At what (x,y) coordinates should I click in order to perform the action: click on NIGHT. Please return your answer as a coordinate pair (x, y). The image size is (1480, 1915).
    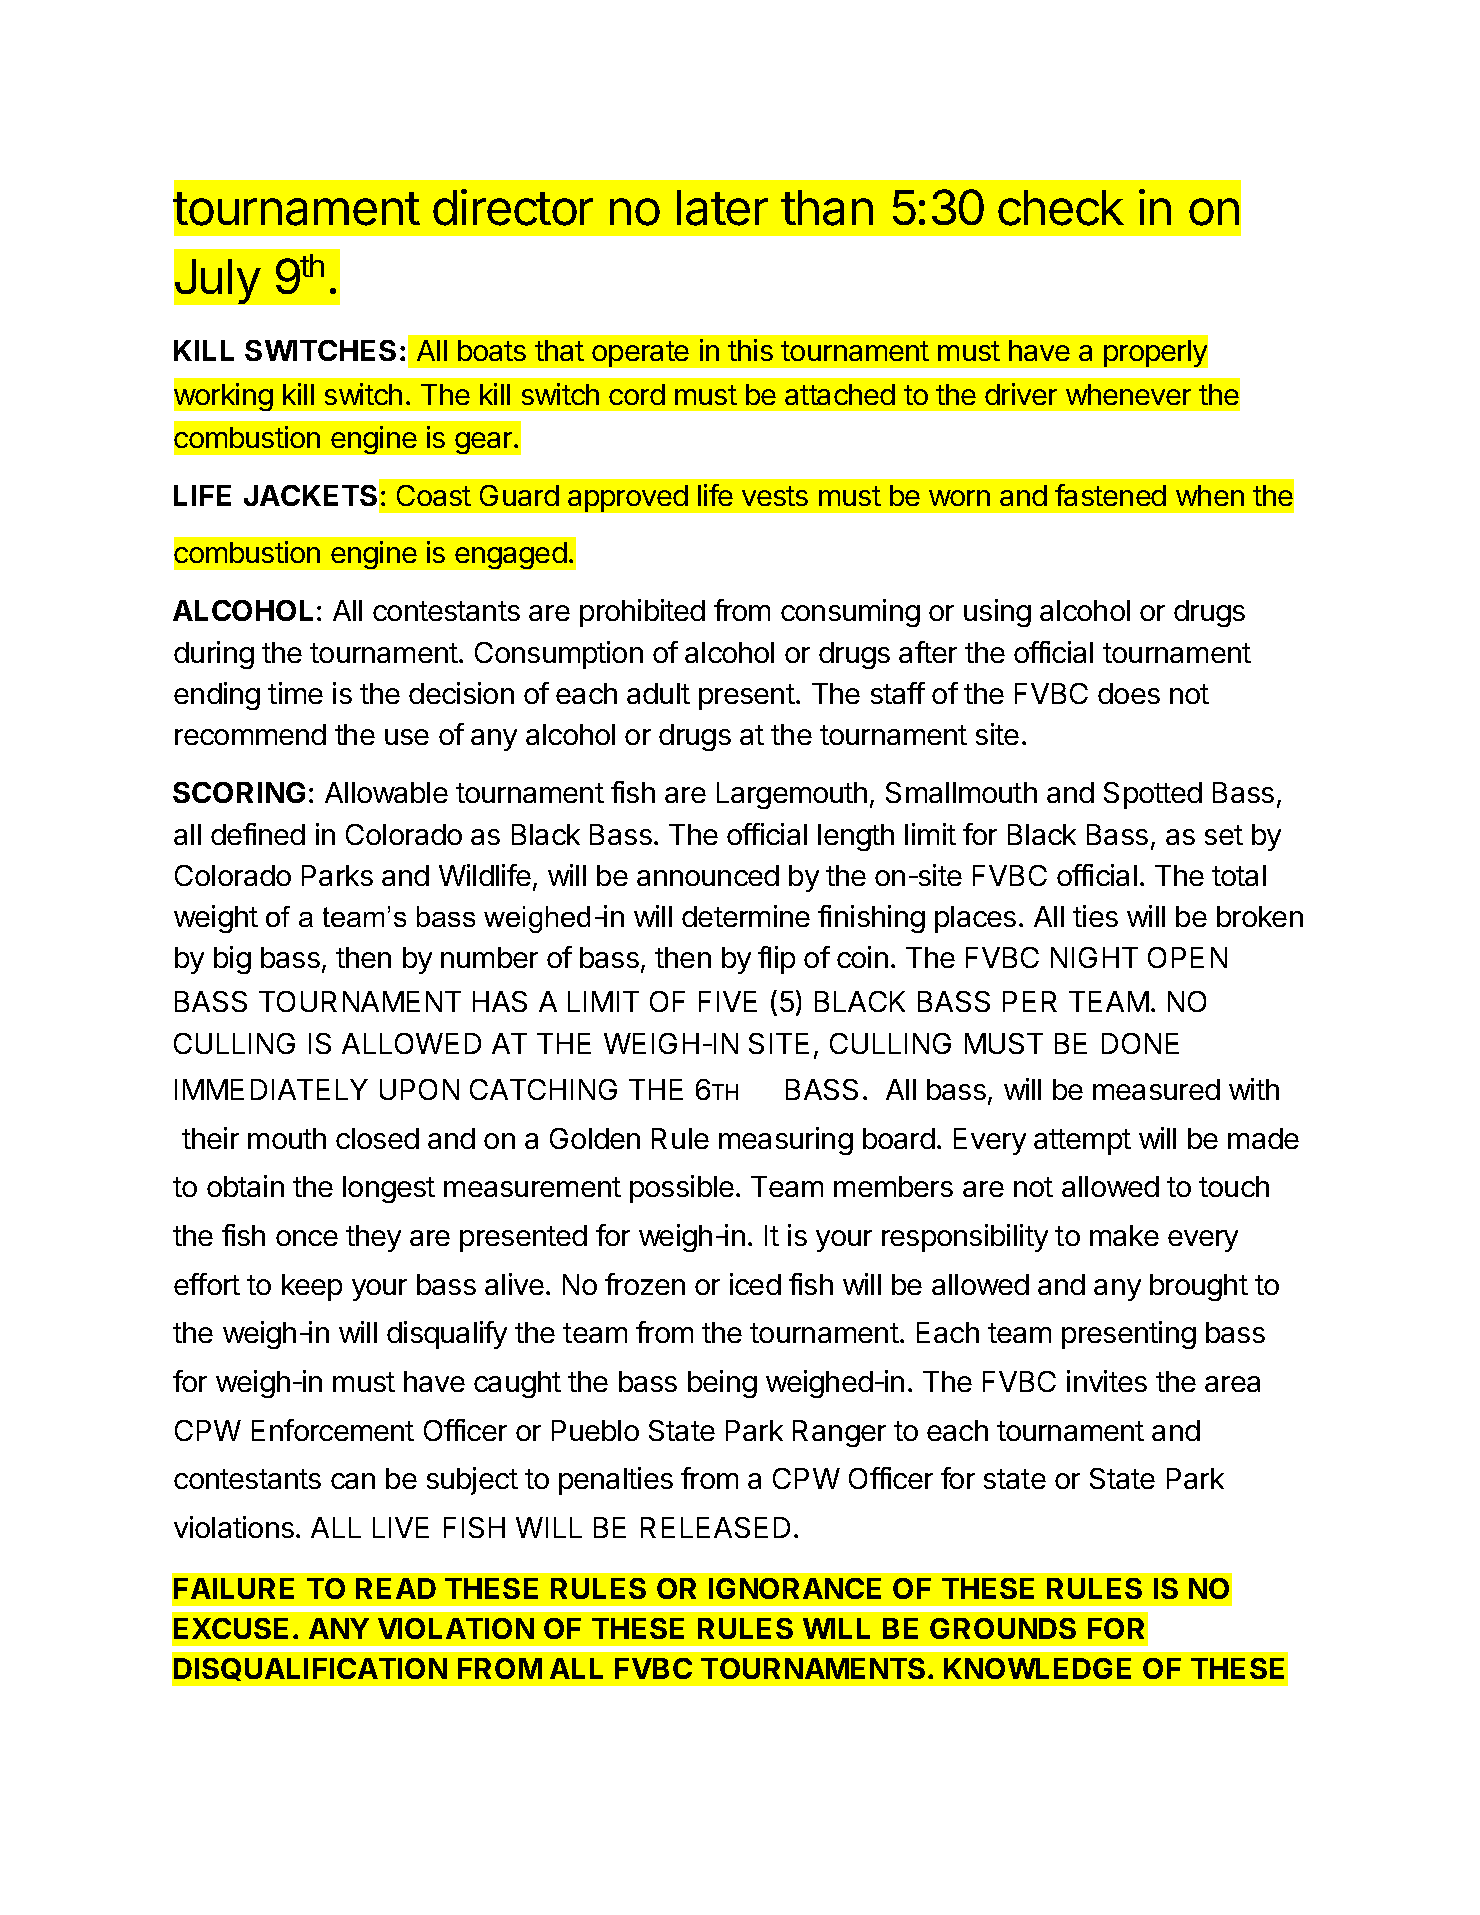
    Looking at the image, I should click on (1094, 957).
